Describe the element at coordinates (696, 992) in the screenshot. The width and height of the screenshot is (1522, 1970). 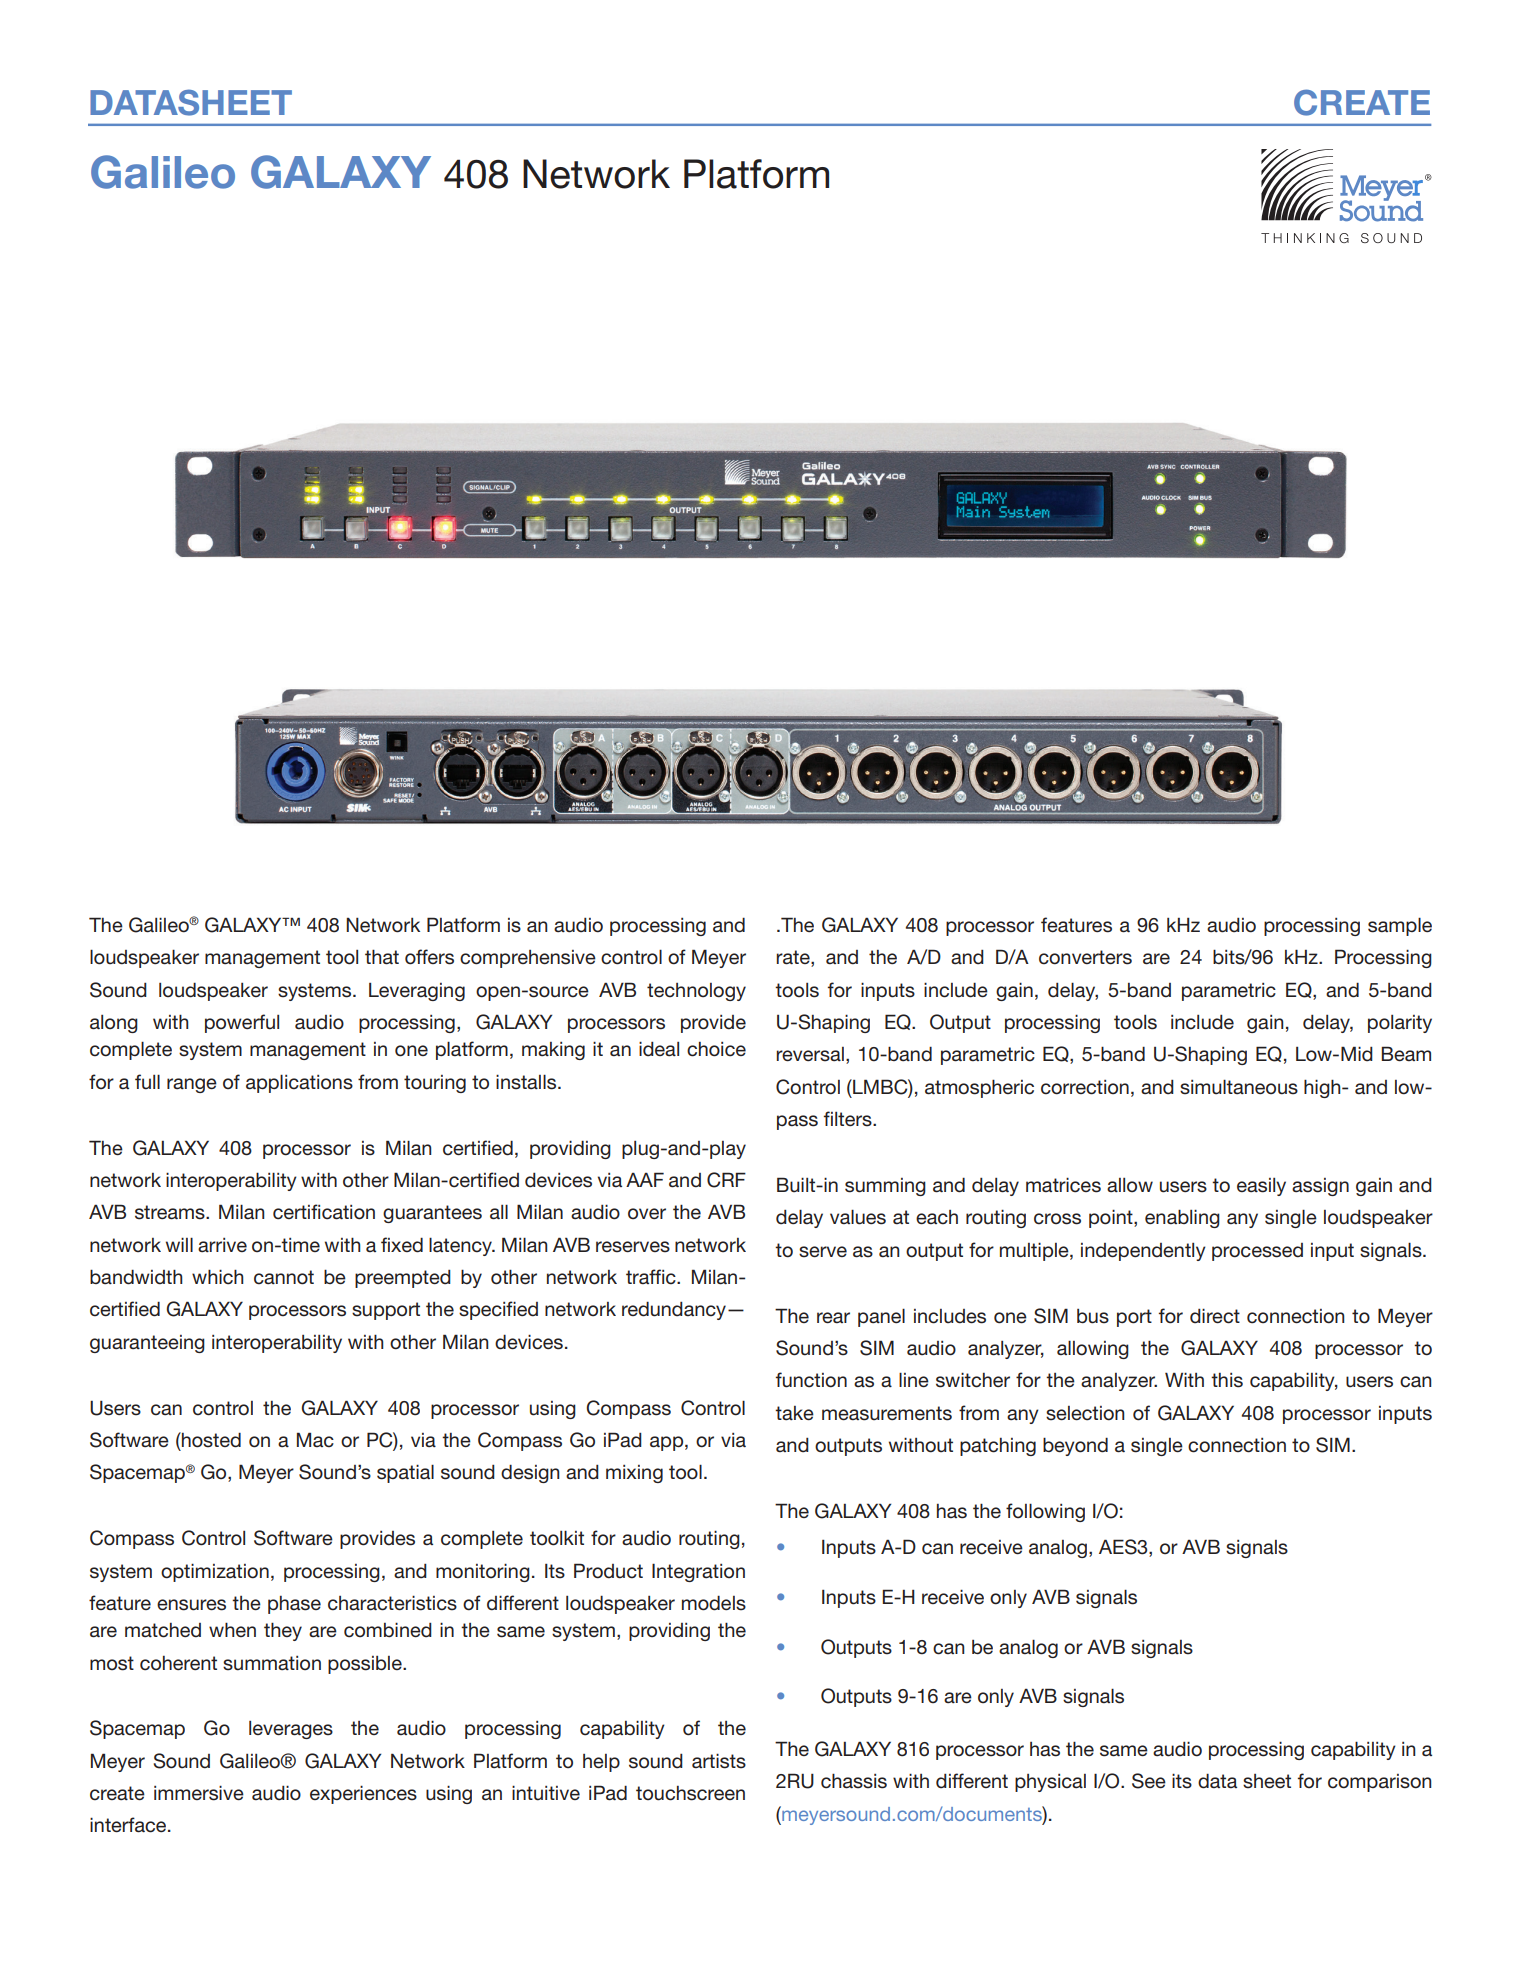
I see `technology` at that location.
